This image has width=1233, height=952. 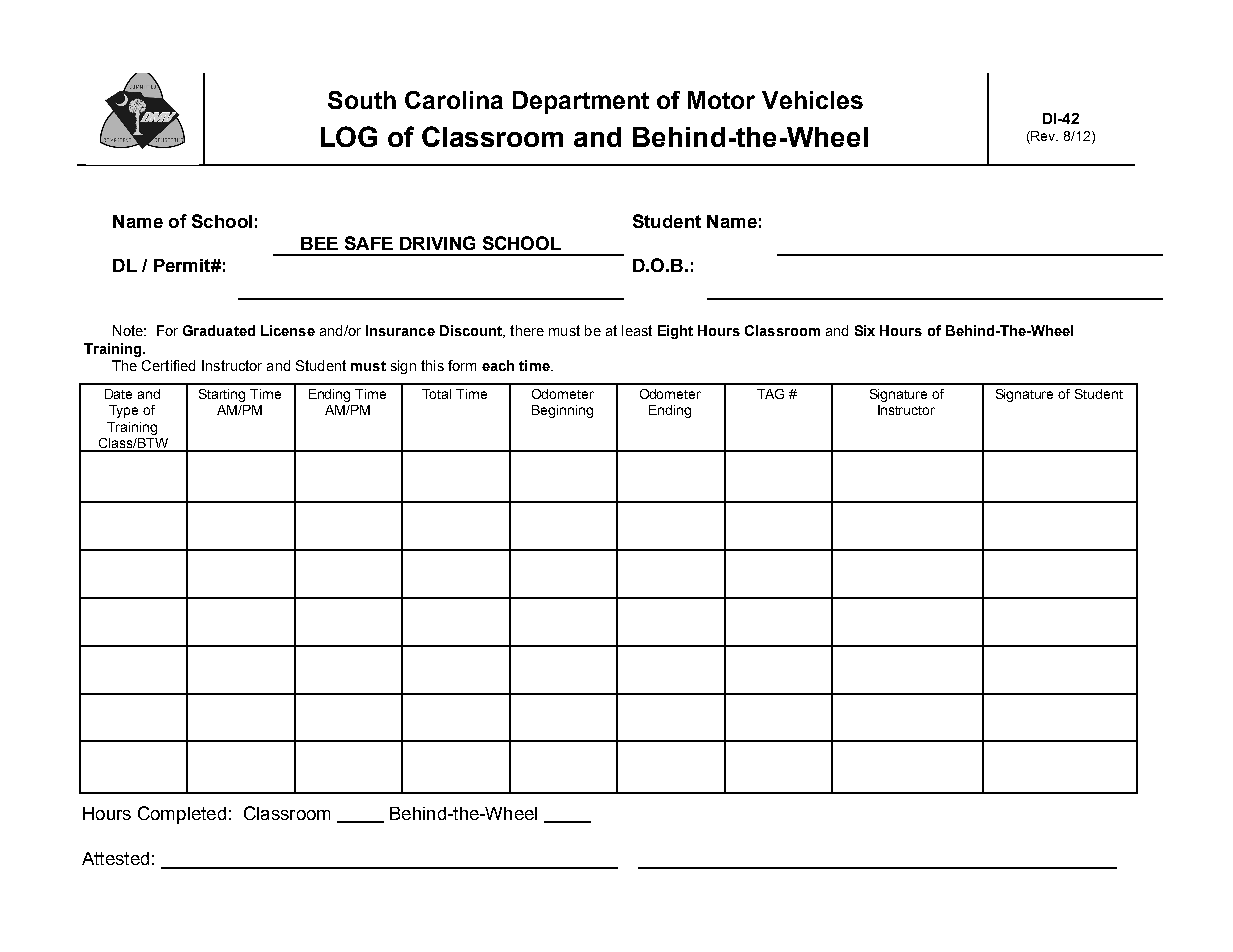 What do you see at coordinates (123, 411) in the image?
I see `Type` at bounding box center [123, 411].
